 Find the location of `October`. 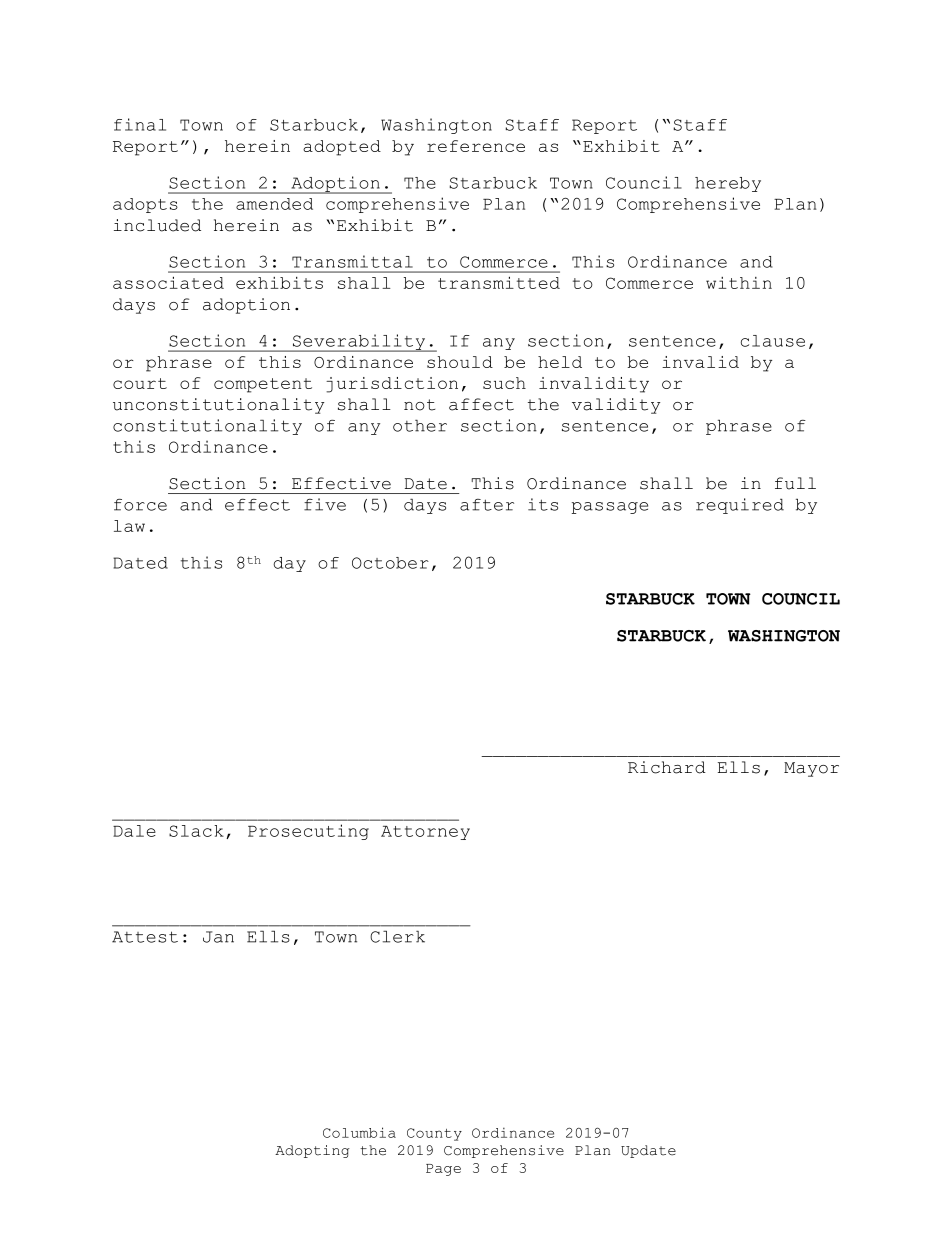

October is located at coordinates (390, 563).
